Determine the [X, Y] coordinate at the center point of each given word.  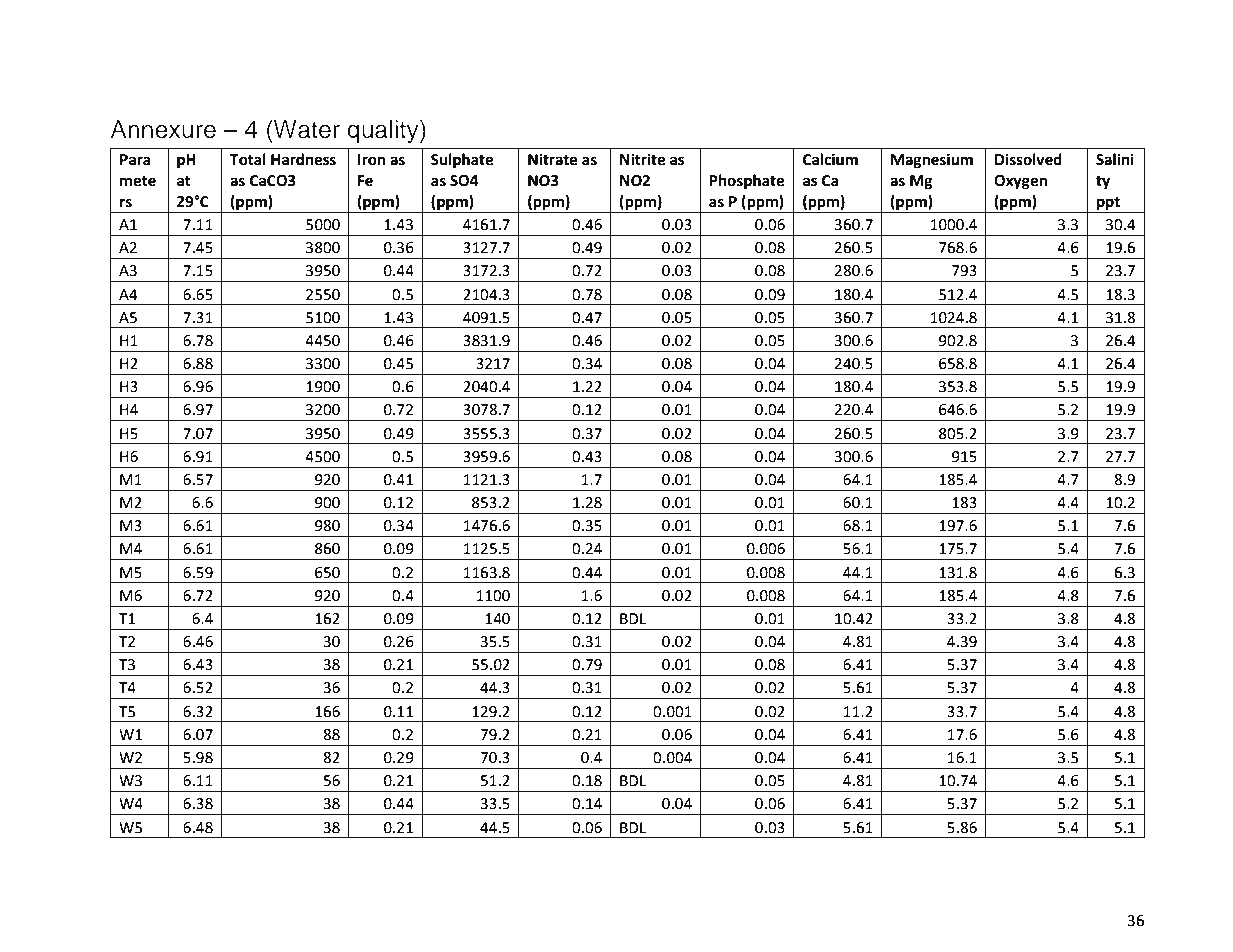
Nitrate [553, 159]
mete [138, 181]
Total [248, 159]
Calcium [830, 159]
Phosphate [746, 182]
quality [384, 132]
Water [306, 129]
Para [135, 160]
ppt [1108, 204]
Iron [371, 160]
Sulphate [462, 161]
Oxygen [1020, 182]
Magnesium [932, 161]
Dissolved [1028, 159]
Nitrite [642, 159]
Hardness [303, 159]
